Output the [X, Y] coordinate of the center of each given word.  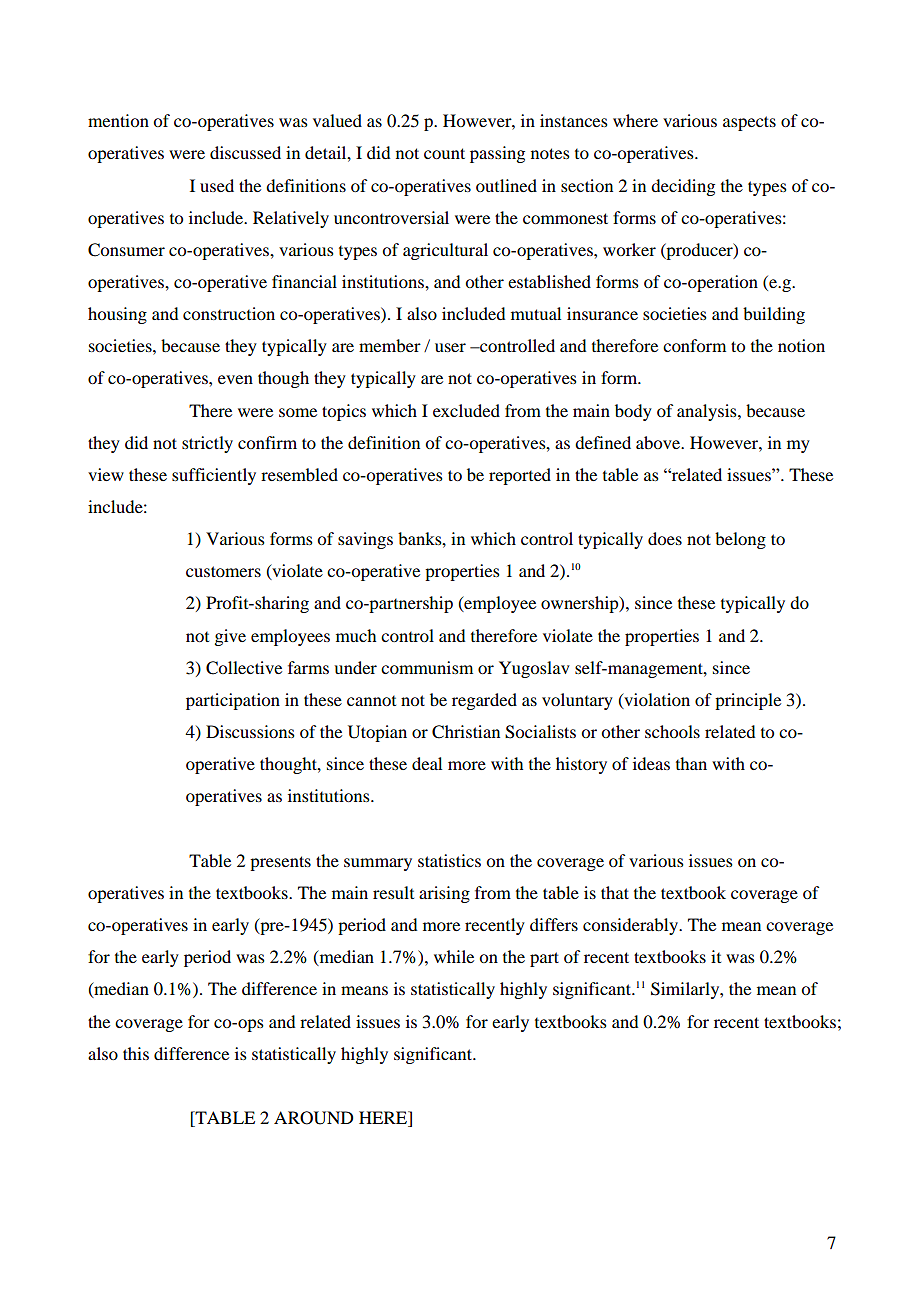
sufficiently [214, 476]
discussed [245, 152]
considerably [631, 926]
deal [427, 763]
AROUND [313, 1118]
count [444, 153]
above [659, 442]
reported [520, 476]
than [691, 763]
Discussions [250, 731]
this [136, 1053]
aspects [749, 123]
